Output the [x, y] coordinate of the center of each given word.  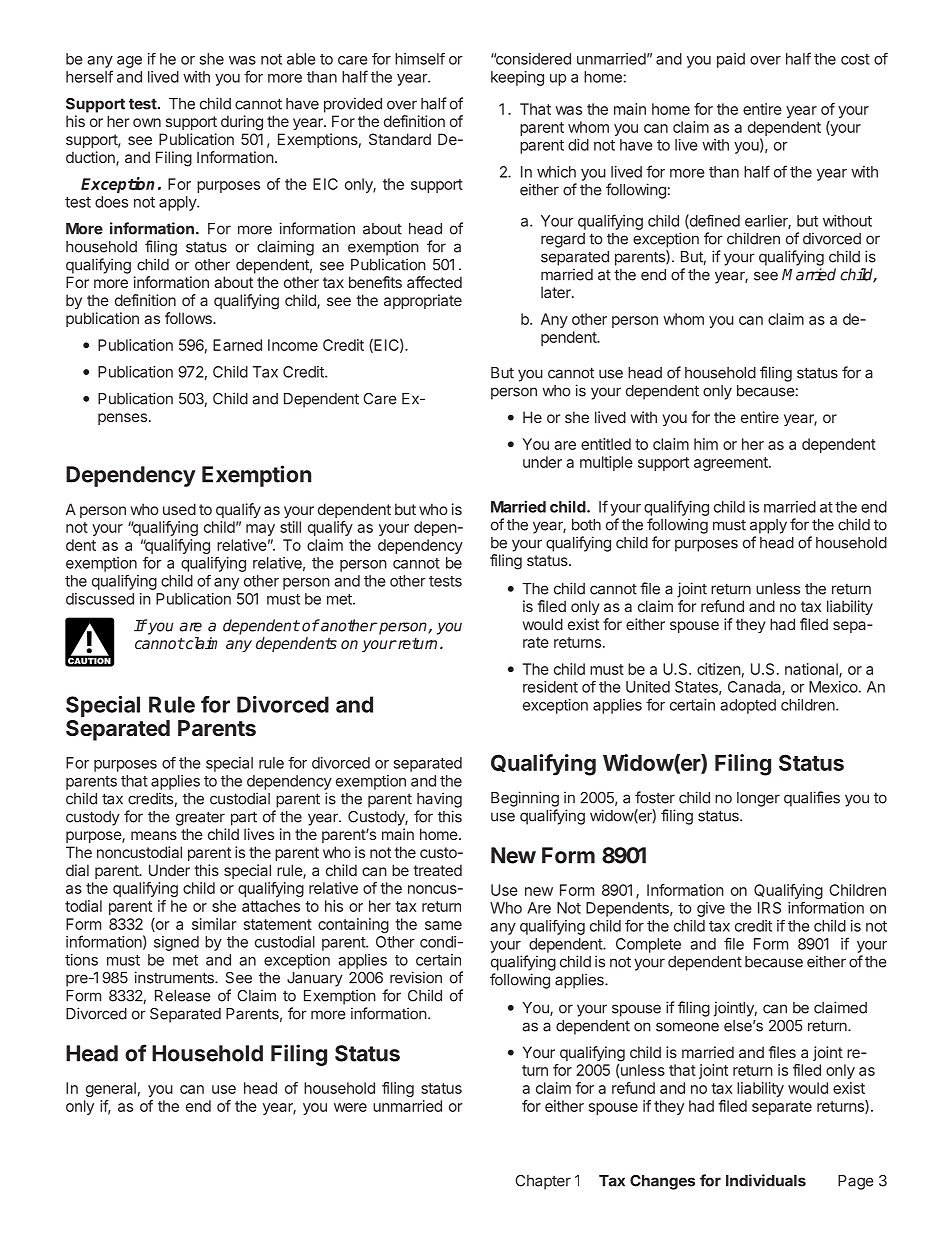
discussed [100, 599]
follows [189, 318]
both [586, 525]
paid [731, 60]
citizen [719, 669]
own [147, 122]
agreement [732, 464]
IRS [769, 908]
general [111, 1089]
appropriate [423, 301]
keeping [517, 78]
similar [214, 924]
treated [437, 870]
